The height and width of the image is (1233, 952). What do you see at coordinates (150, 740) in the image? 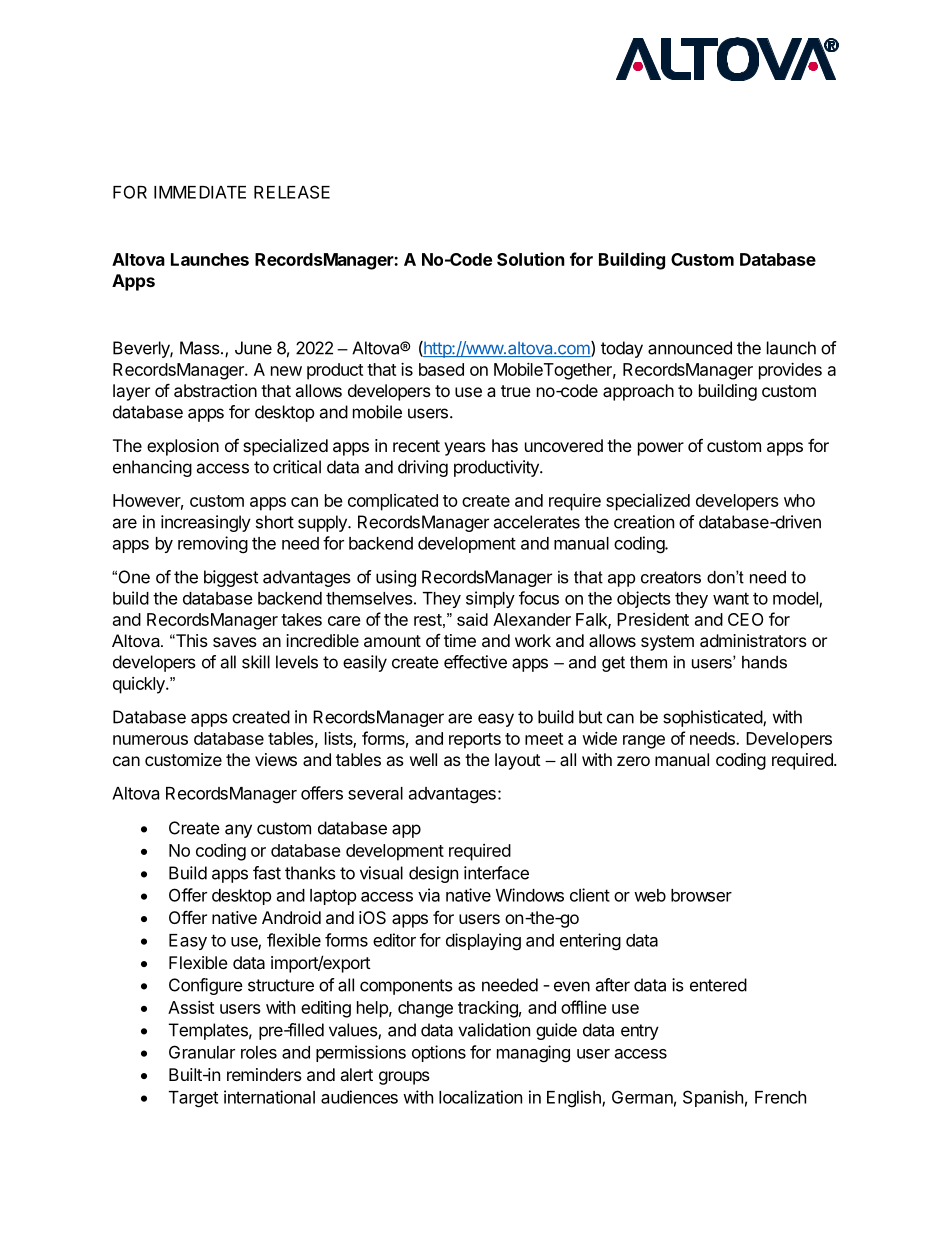
I see `numerous` at bounding box center [150, 740].
